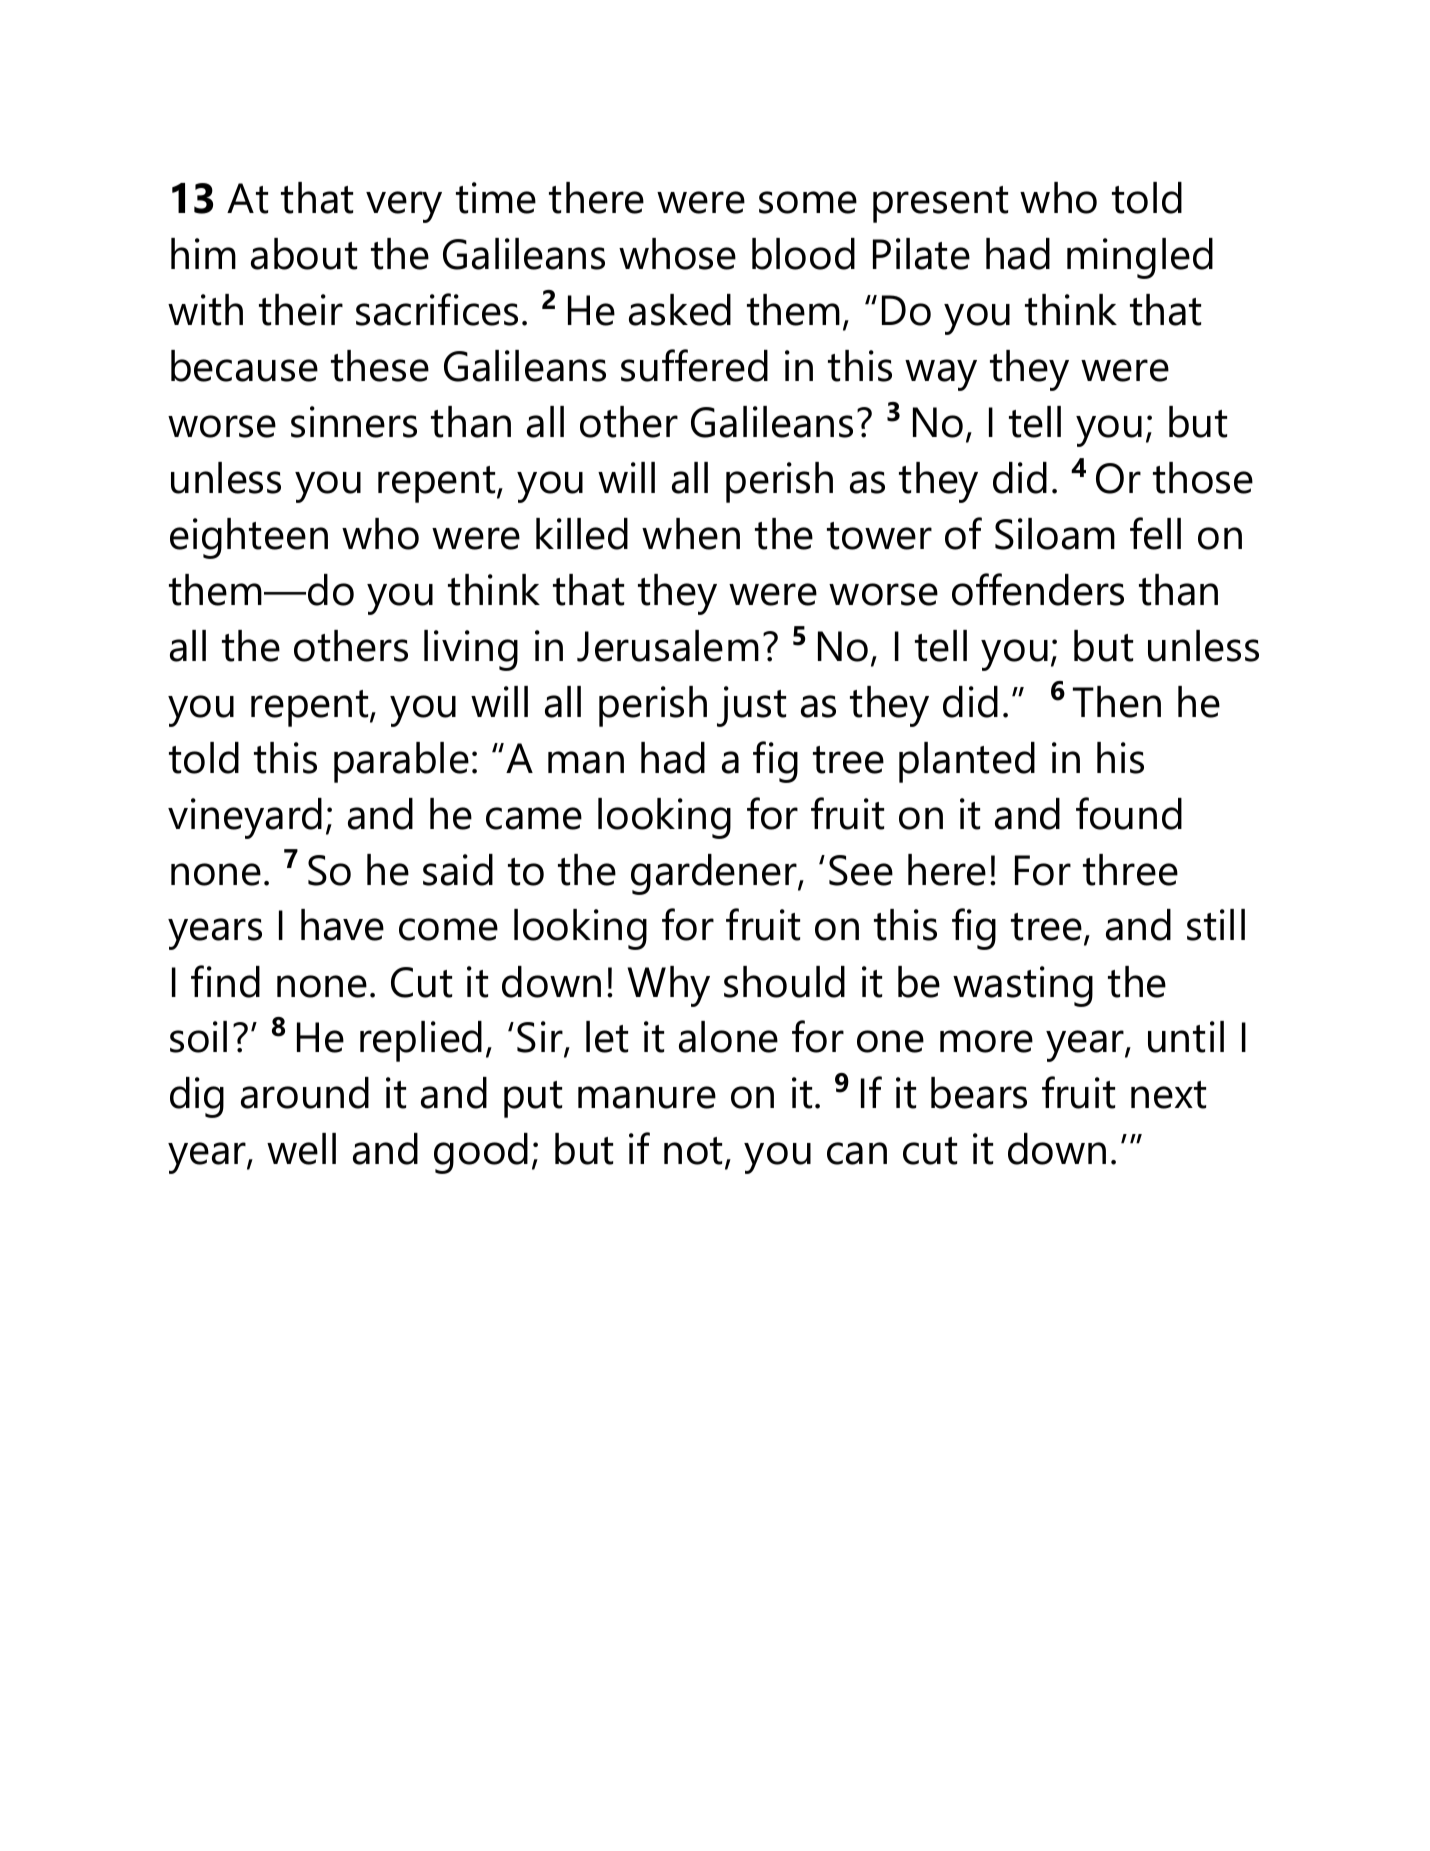 This image has width=1430, height=1851. Describe the element at coordinates (1117, 702) in the image. I see `Then` at that location.
